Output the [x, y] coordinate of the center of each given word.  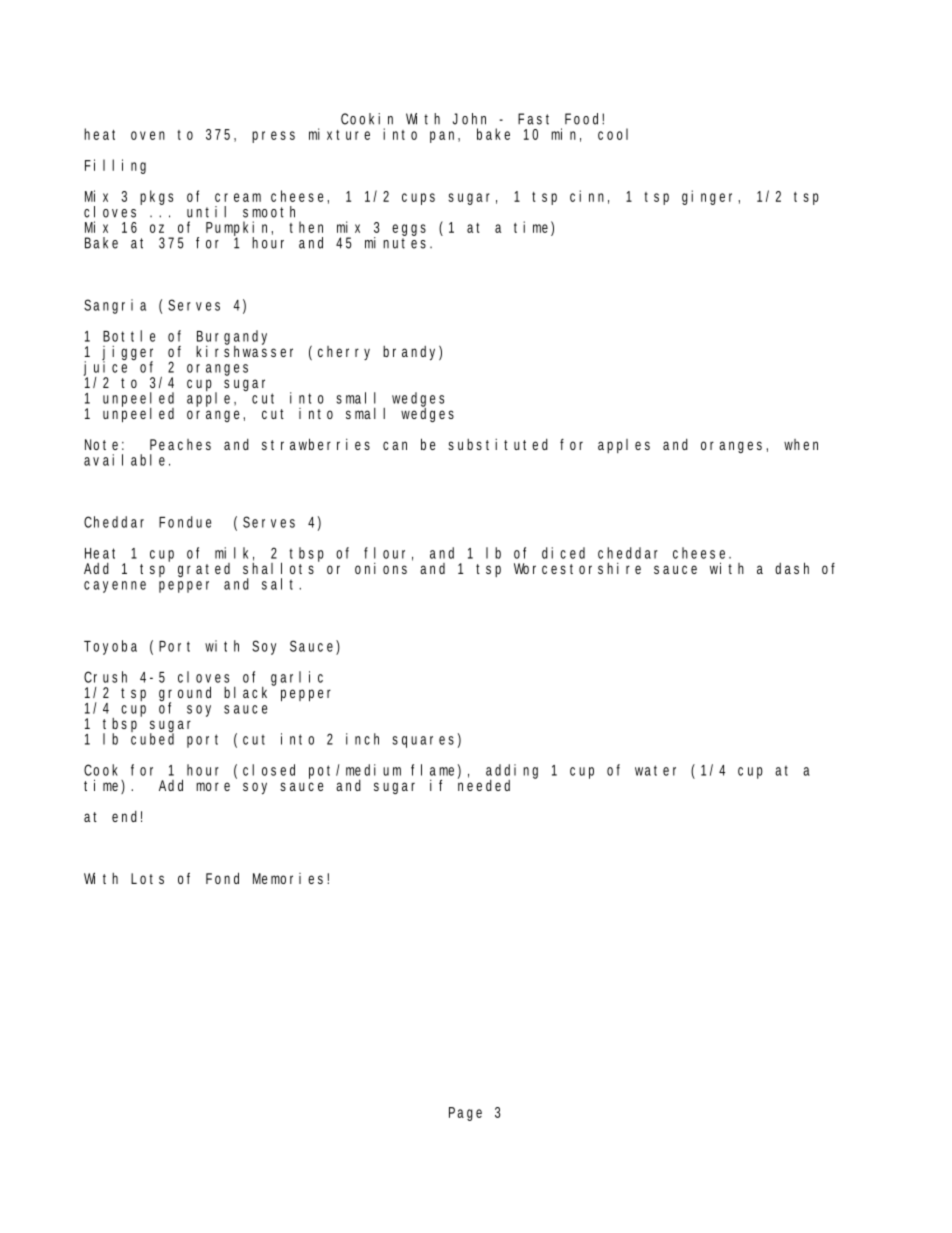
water [655, 770]
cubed [152, 738]
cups [418, 199]
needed [484, 784]
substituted [498, 444]
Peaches [180, 444]
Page [465, 1114]
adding [512, 773]
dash [792, 568]
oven [148, 135]
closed [269, 770]
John [469, 119]
